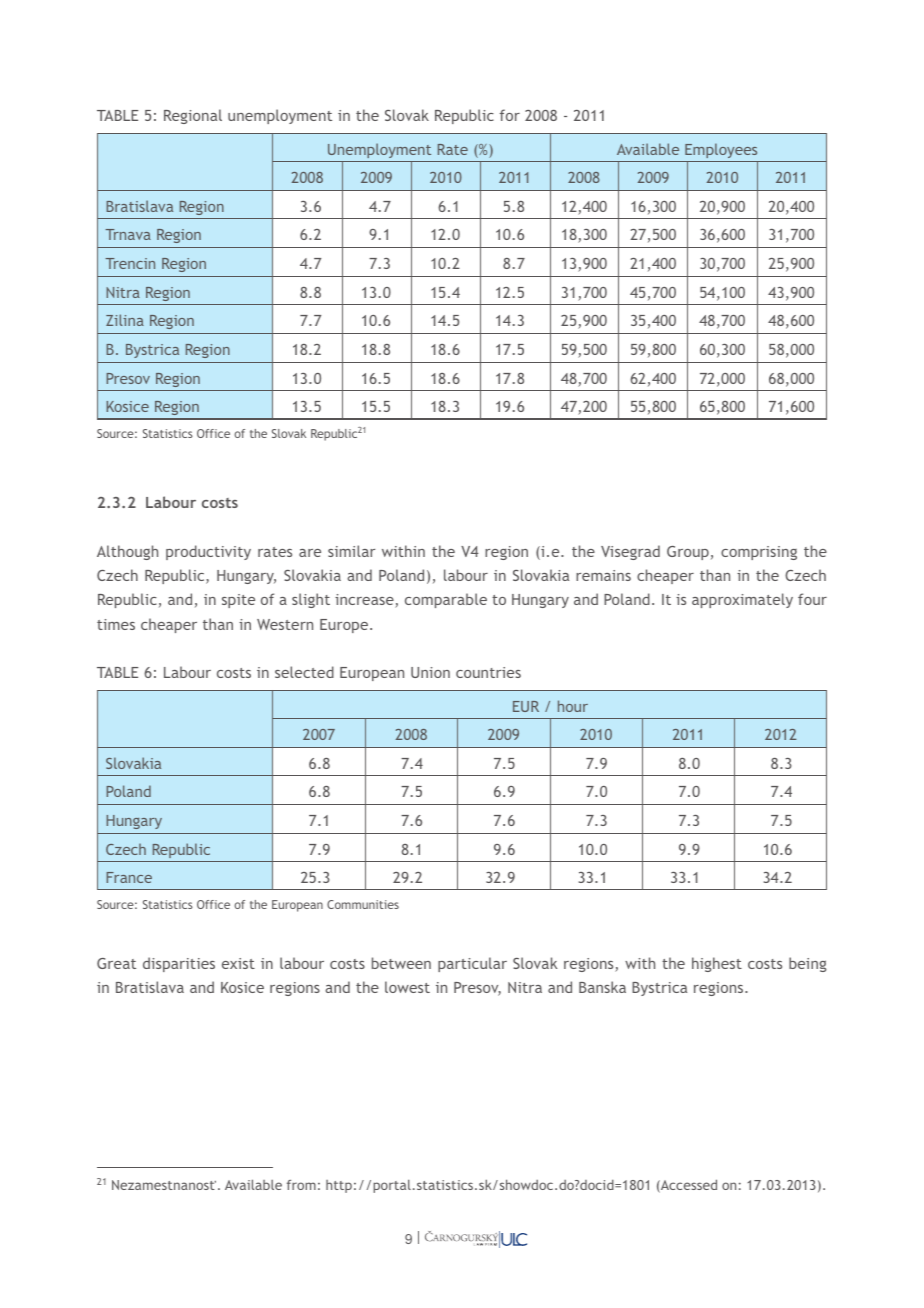 Image resolution: width=924 pixels, height=1308 pixels. Describe the element at coordinates (407, 987) in the screenshot. I see `lowest` at that location.
